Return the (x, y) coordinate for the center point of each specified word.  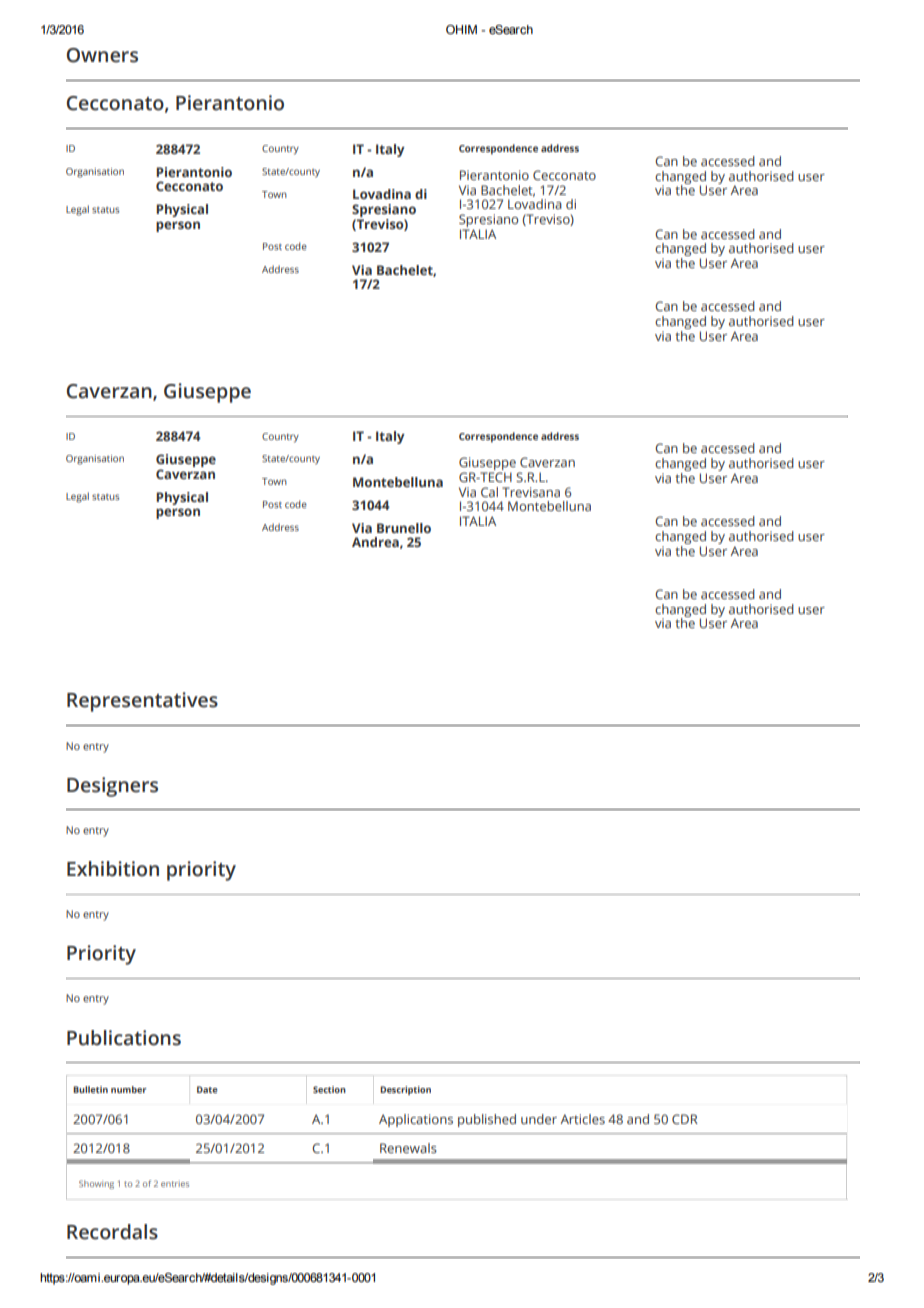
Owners (102, 55)
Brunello (404, 528)
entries (175, 1184)
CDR (685, 1119)
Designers (112, 787)
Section (329, 1089)
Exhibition (113, 869)
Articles (582, 1119)
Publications (124, 1038)
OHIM (461, 29)
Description (405, 1090)
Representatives (142, 702)
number (129, 1089)
